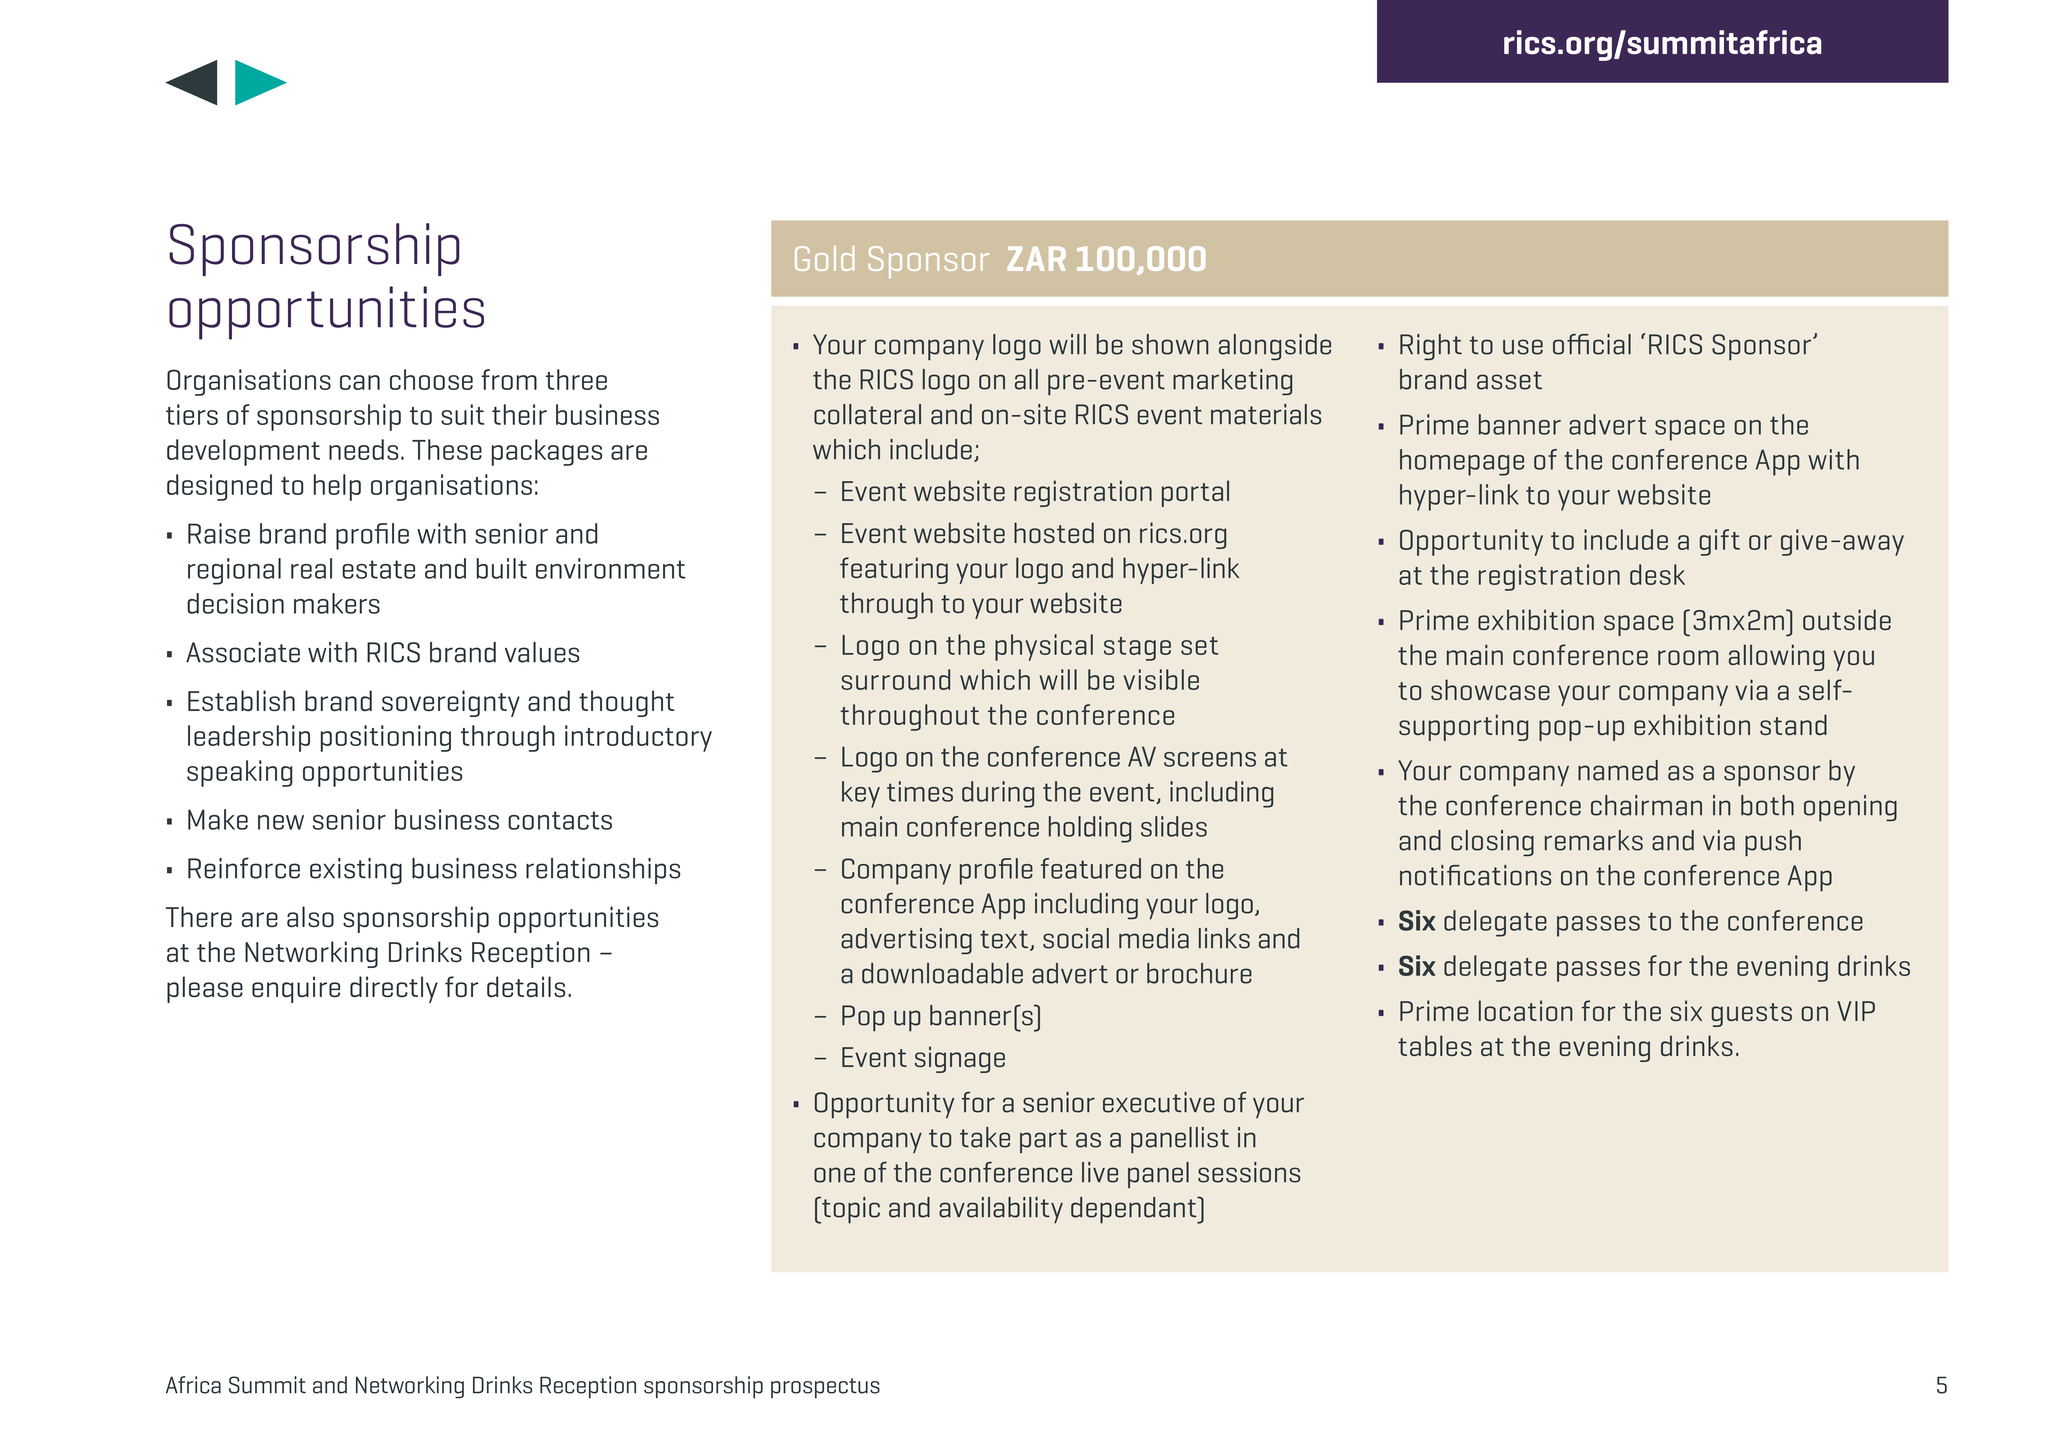 This page has width=2045, height=1446. I want to click on surround, so click(895, 679).
